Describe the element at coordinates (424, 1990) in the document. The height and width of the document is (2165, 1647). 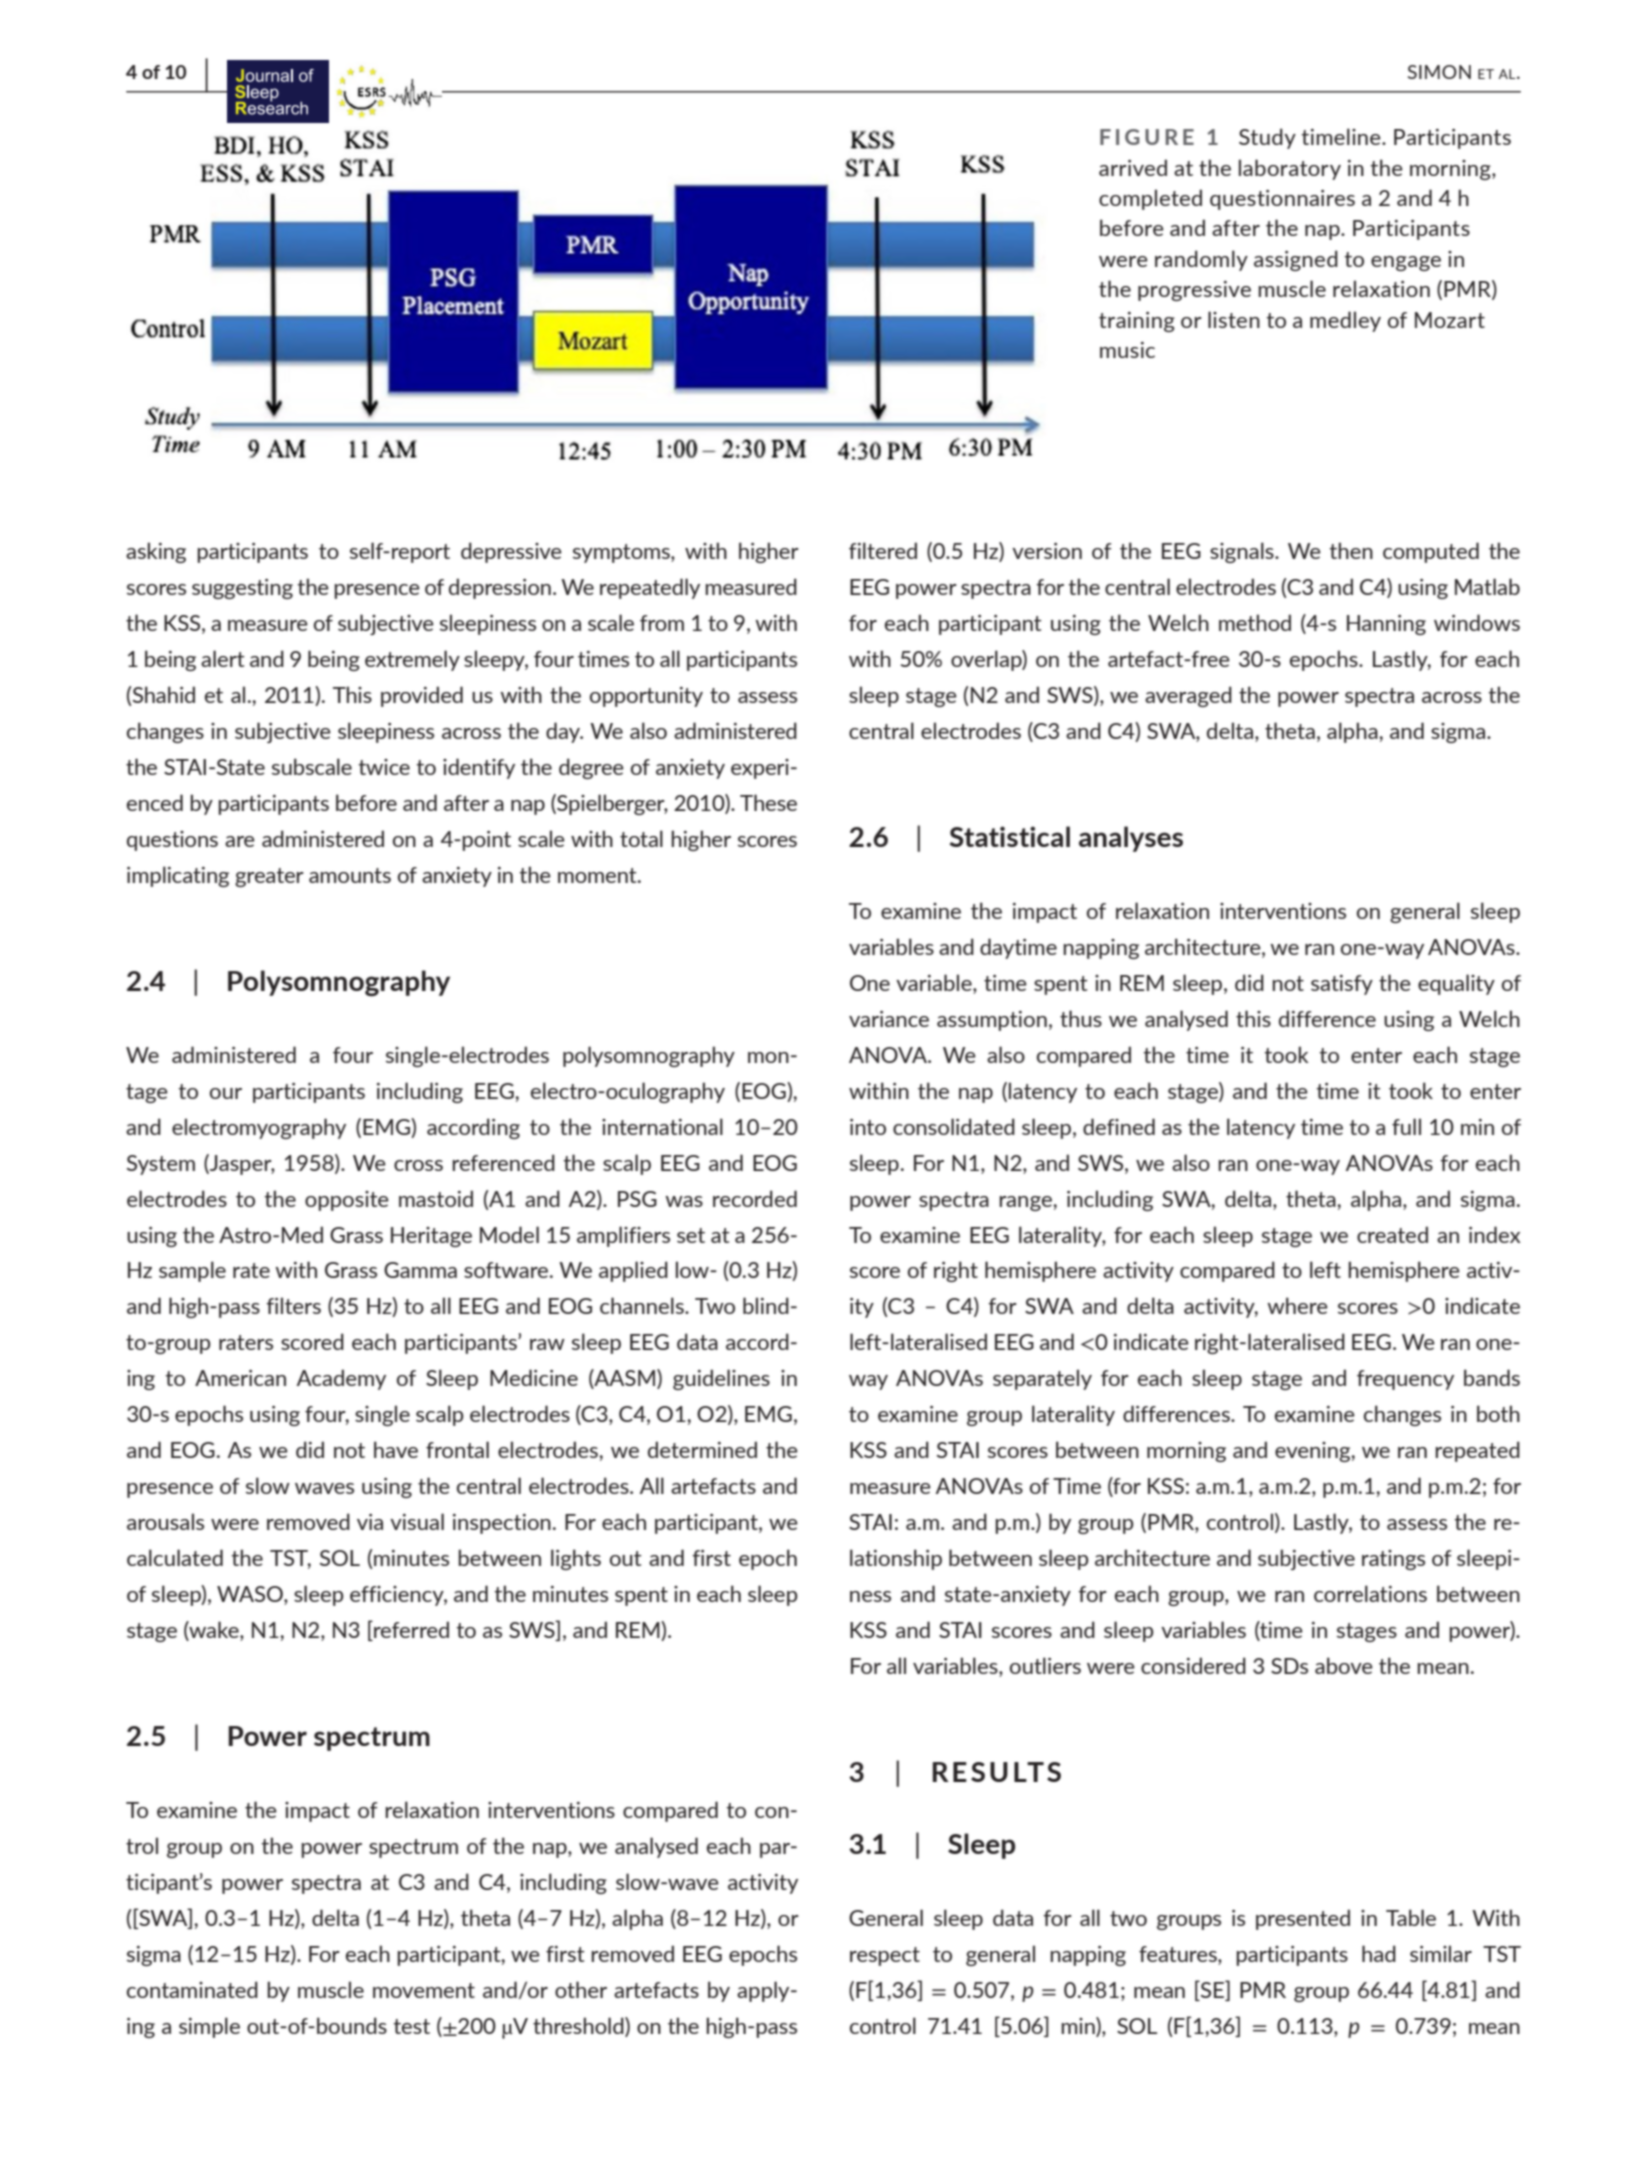
I see `movement` at that location.
